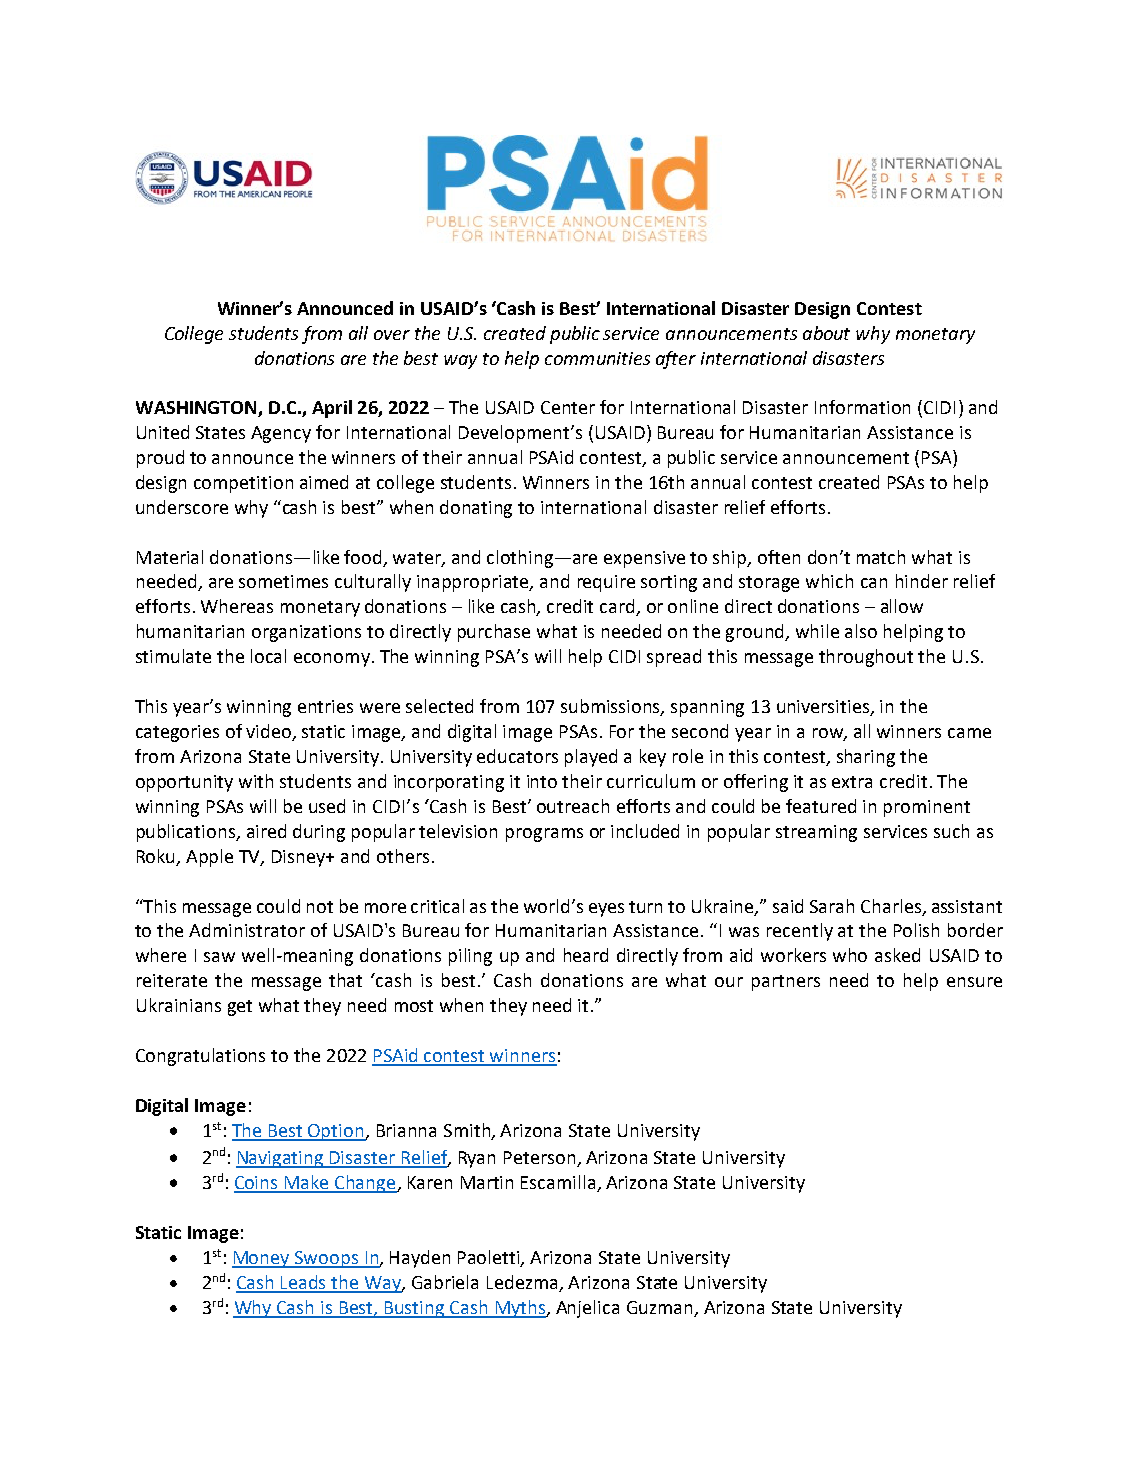  What do you see at coordinates (826, 333) in the page?
I see `about` at bounding box center [826, 333].
